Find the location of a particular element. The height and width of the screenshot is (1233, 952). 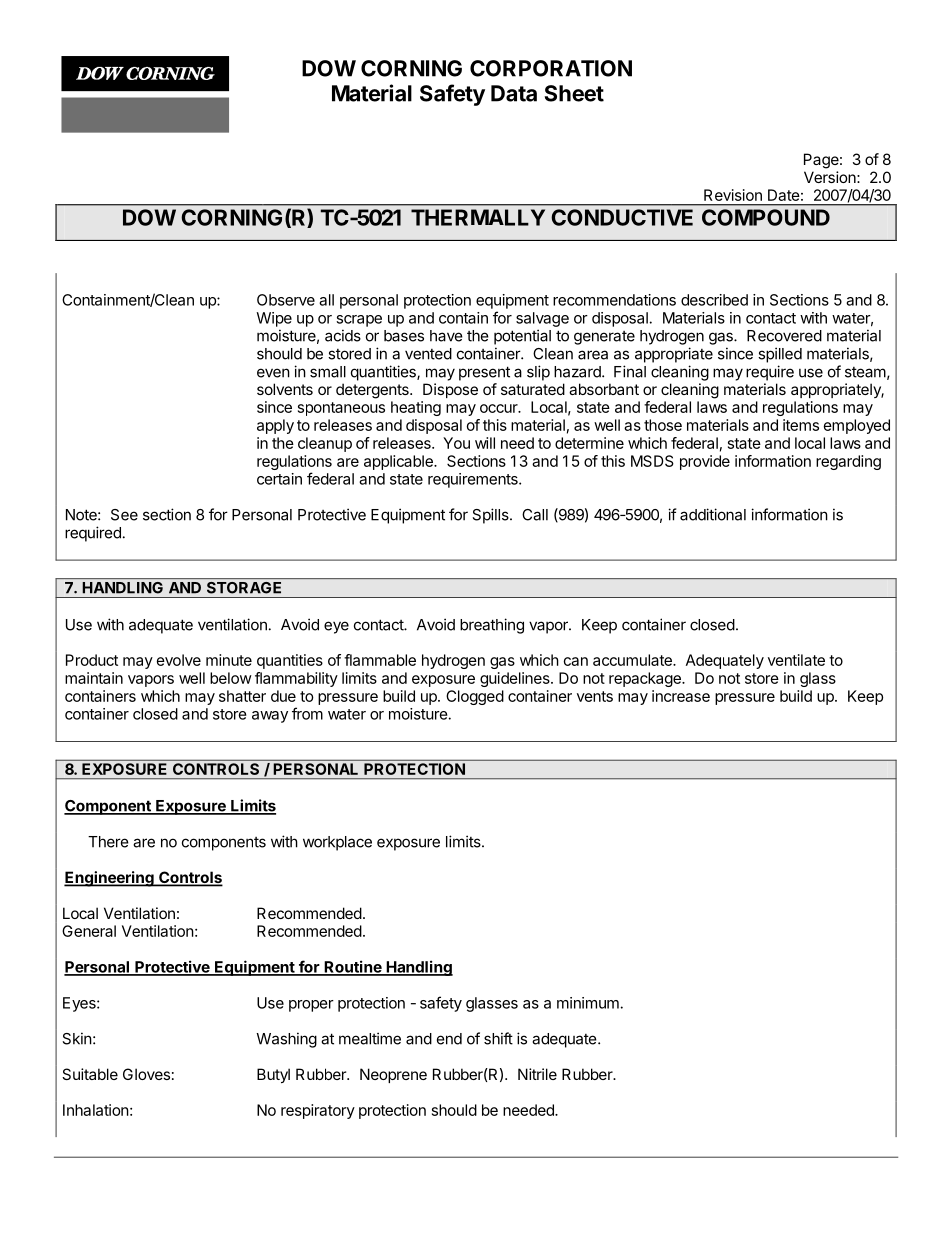

Gloves is located at coordinates (146, 1074).
